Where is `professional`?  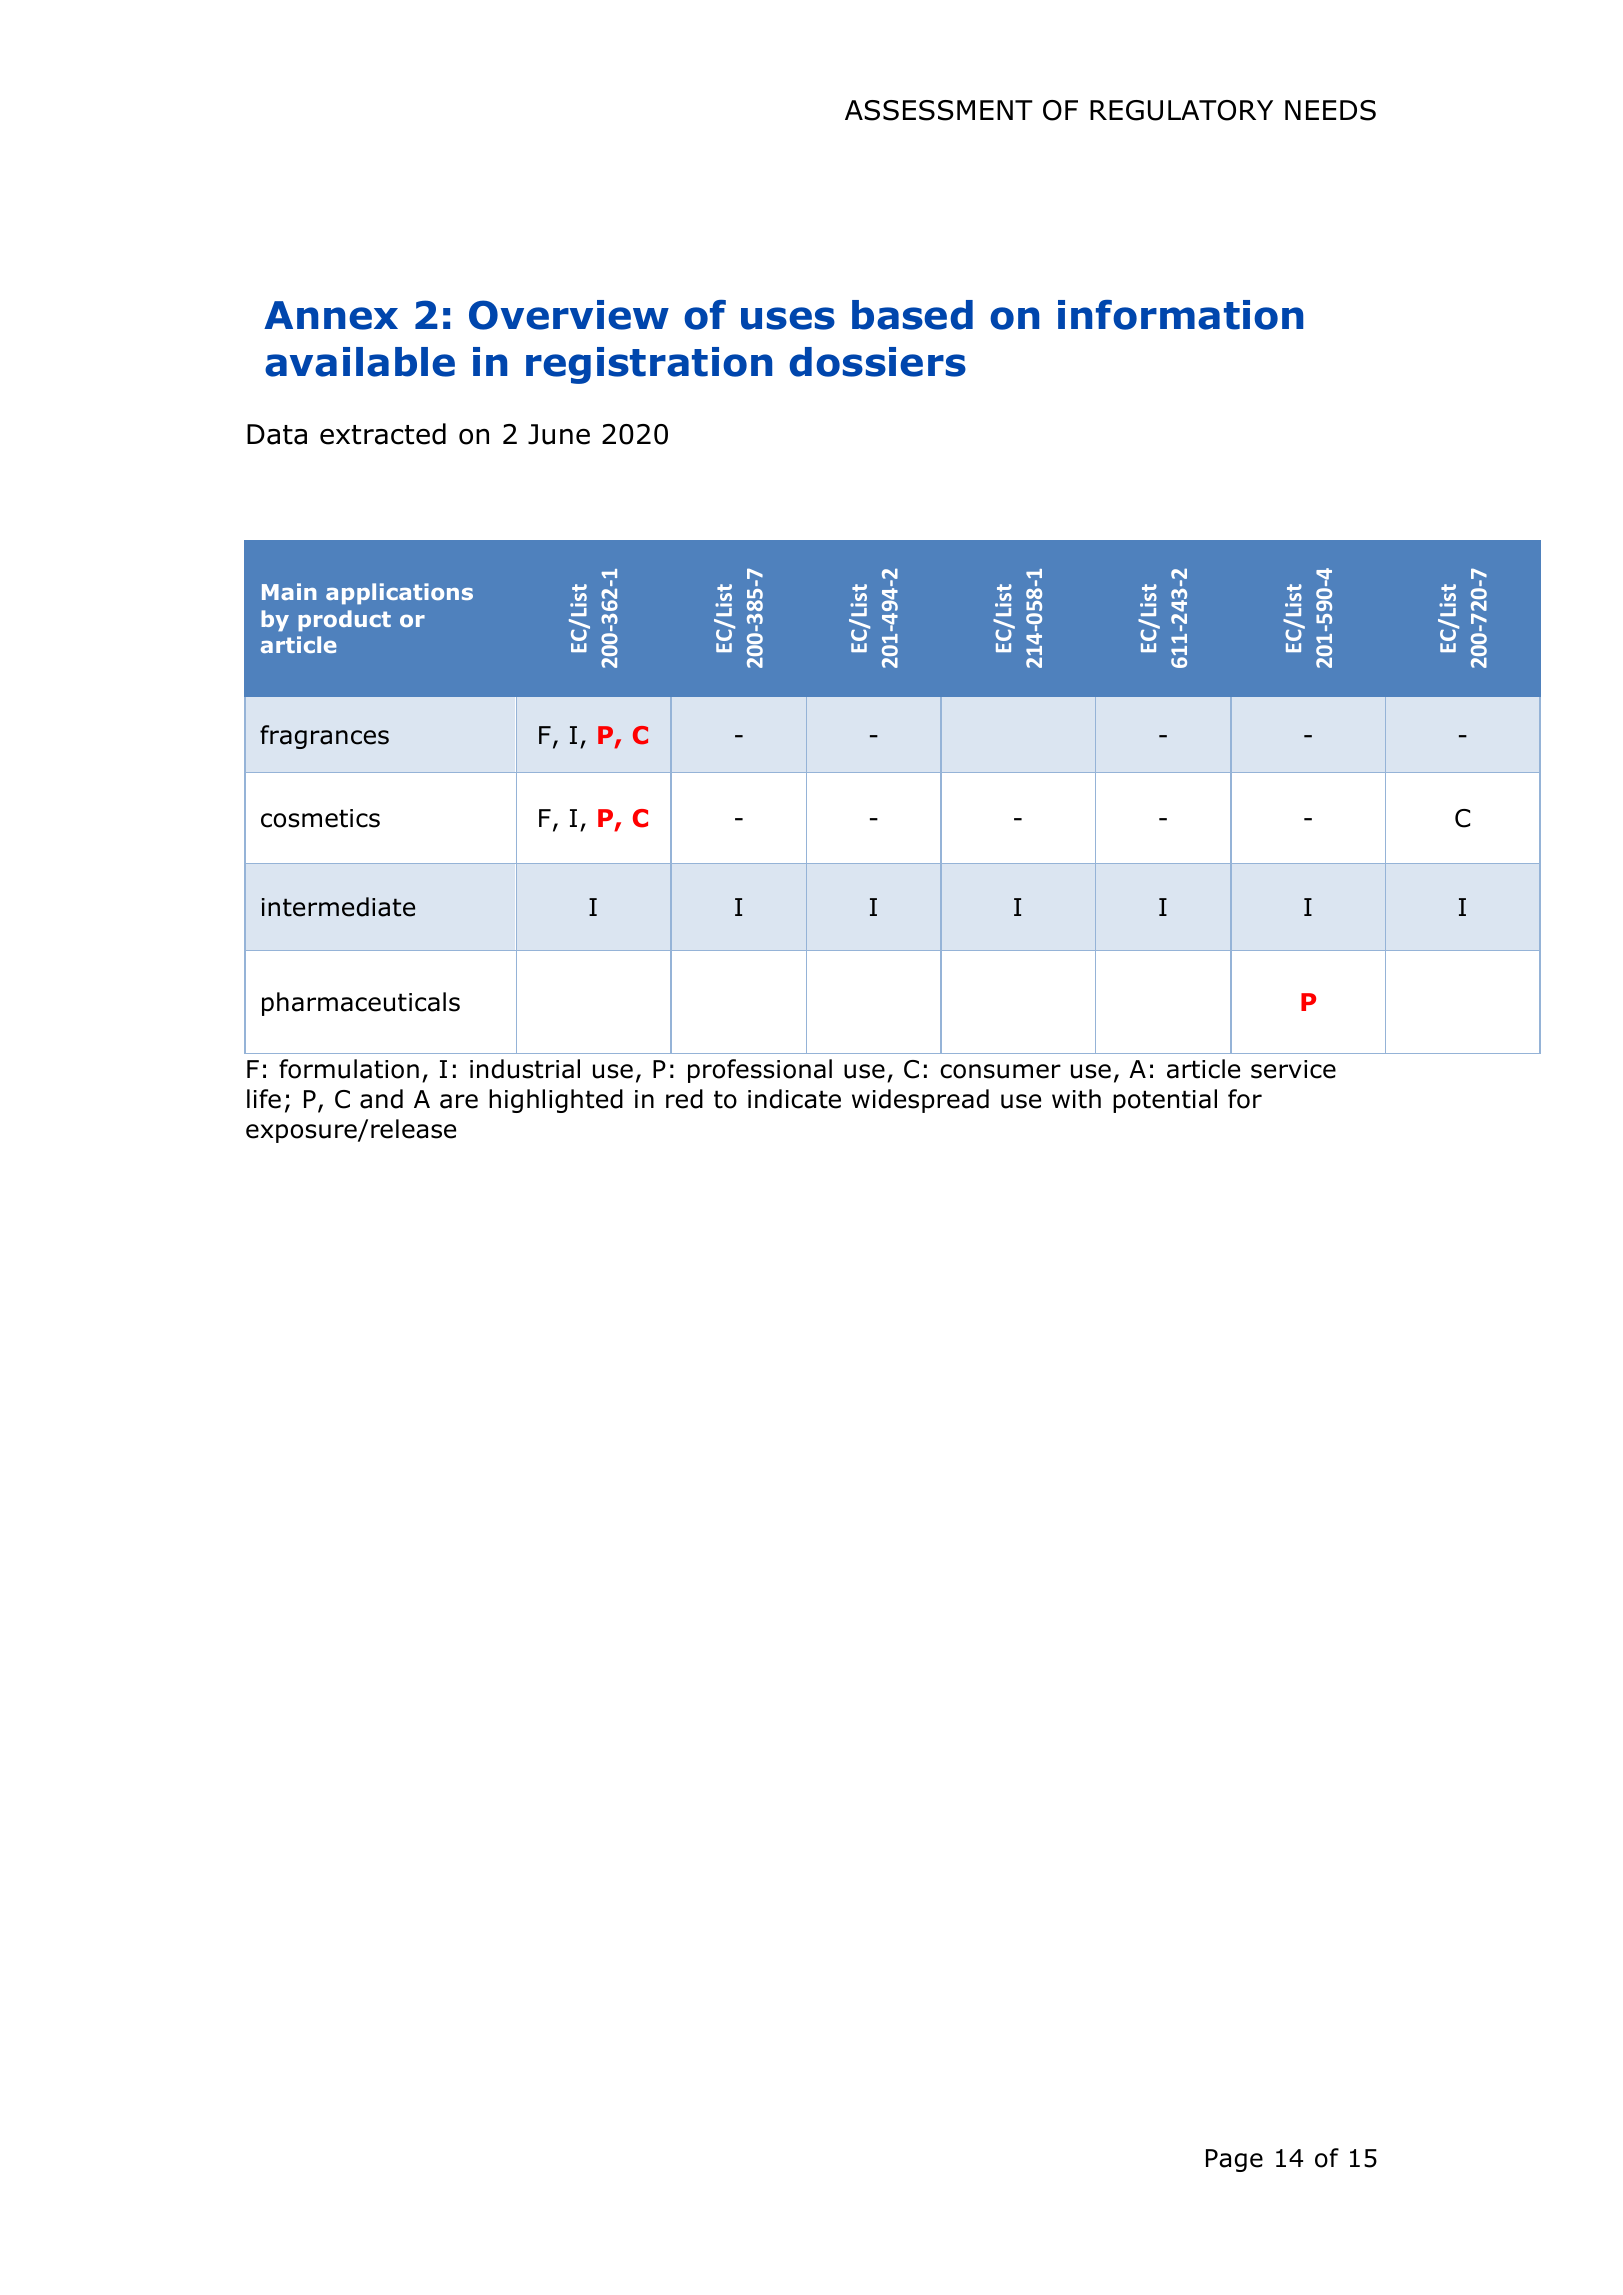 professional is located at coordinates (760, 1071).
